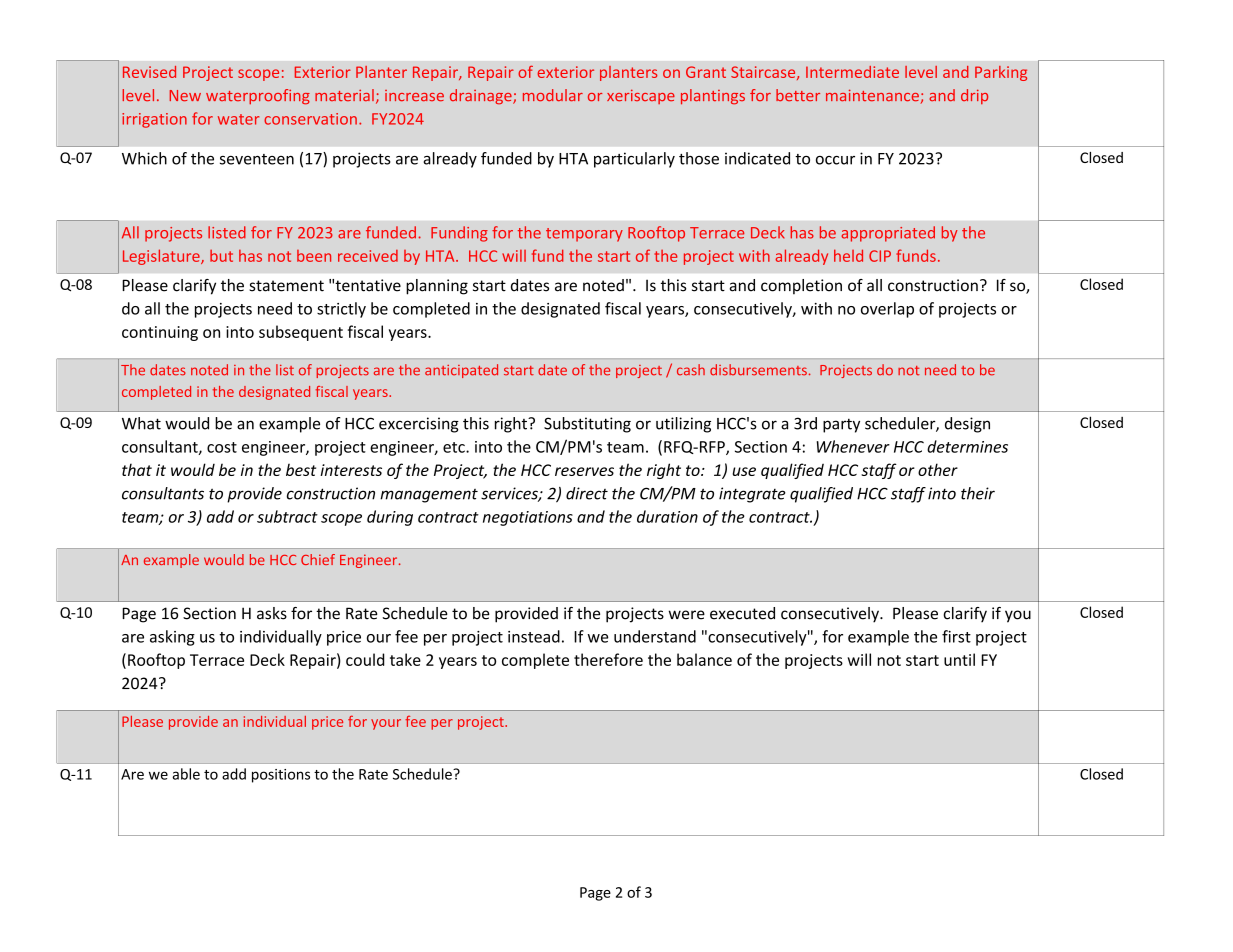  What do you see at coordinates (553, 95) in the screenshot?
I see `modular` at bounding box center [553, 95].
